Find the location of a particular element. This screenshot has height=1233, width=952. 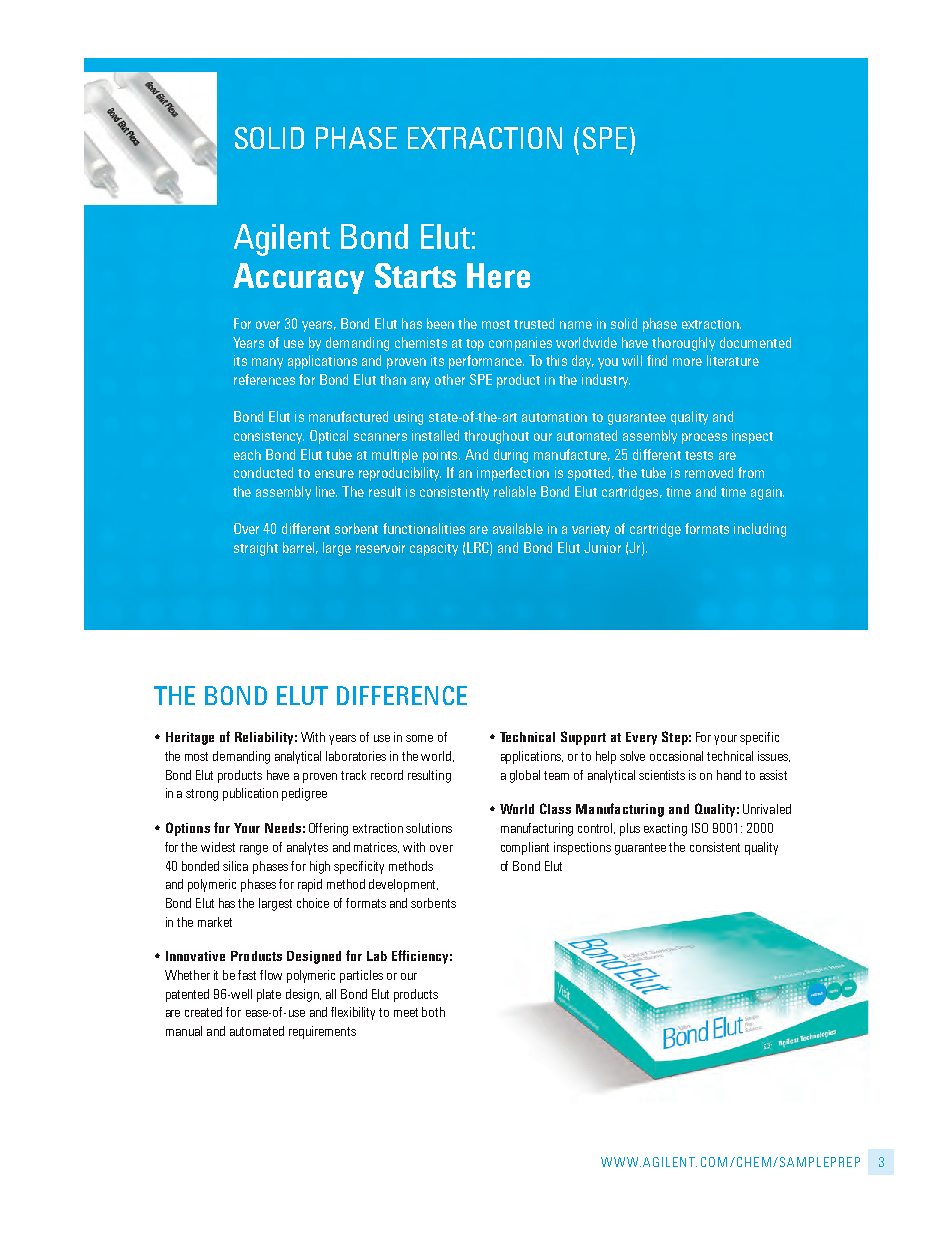

plate is located at coordinates (269, 995).
